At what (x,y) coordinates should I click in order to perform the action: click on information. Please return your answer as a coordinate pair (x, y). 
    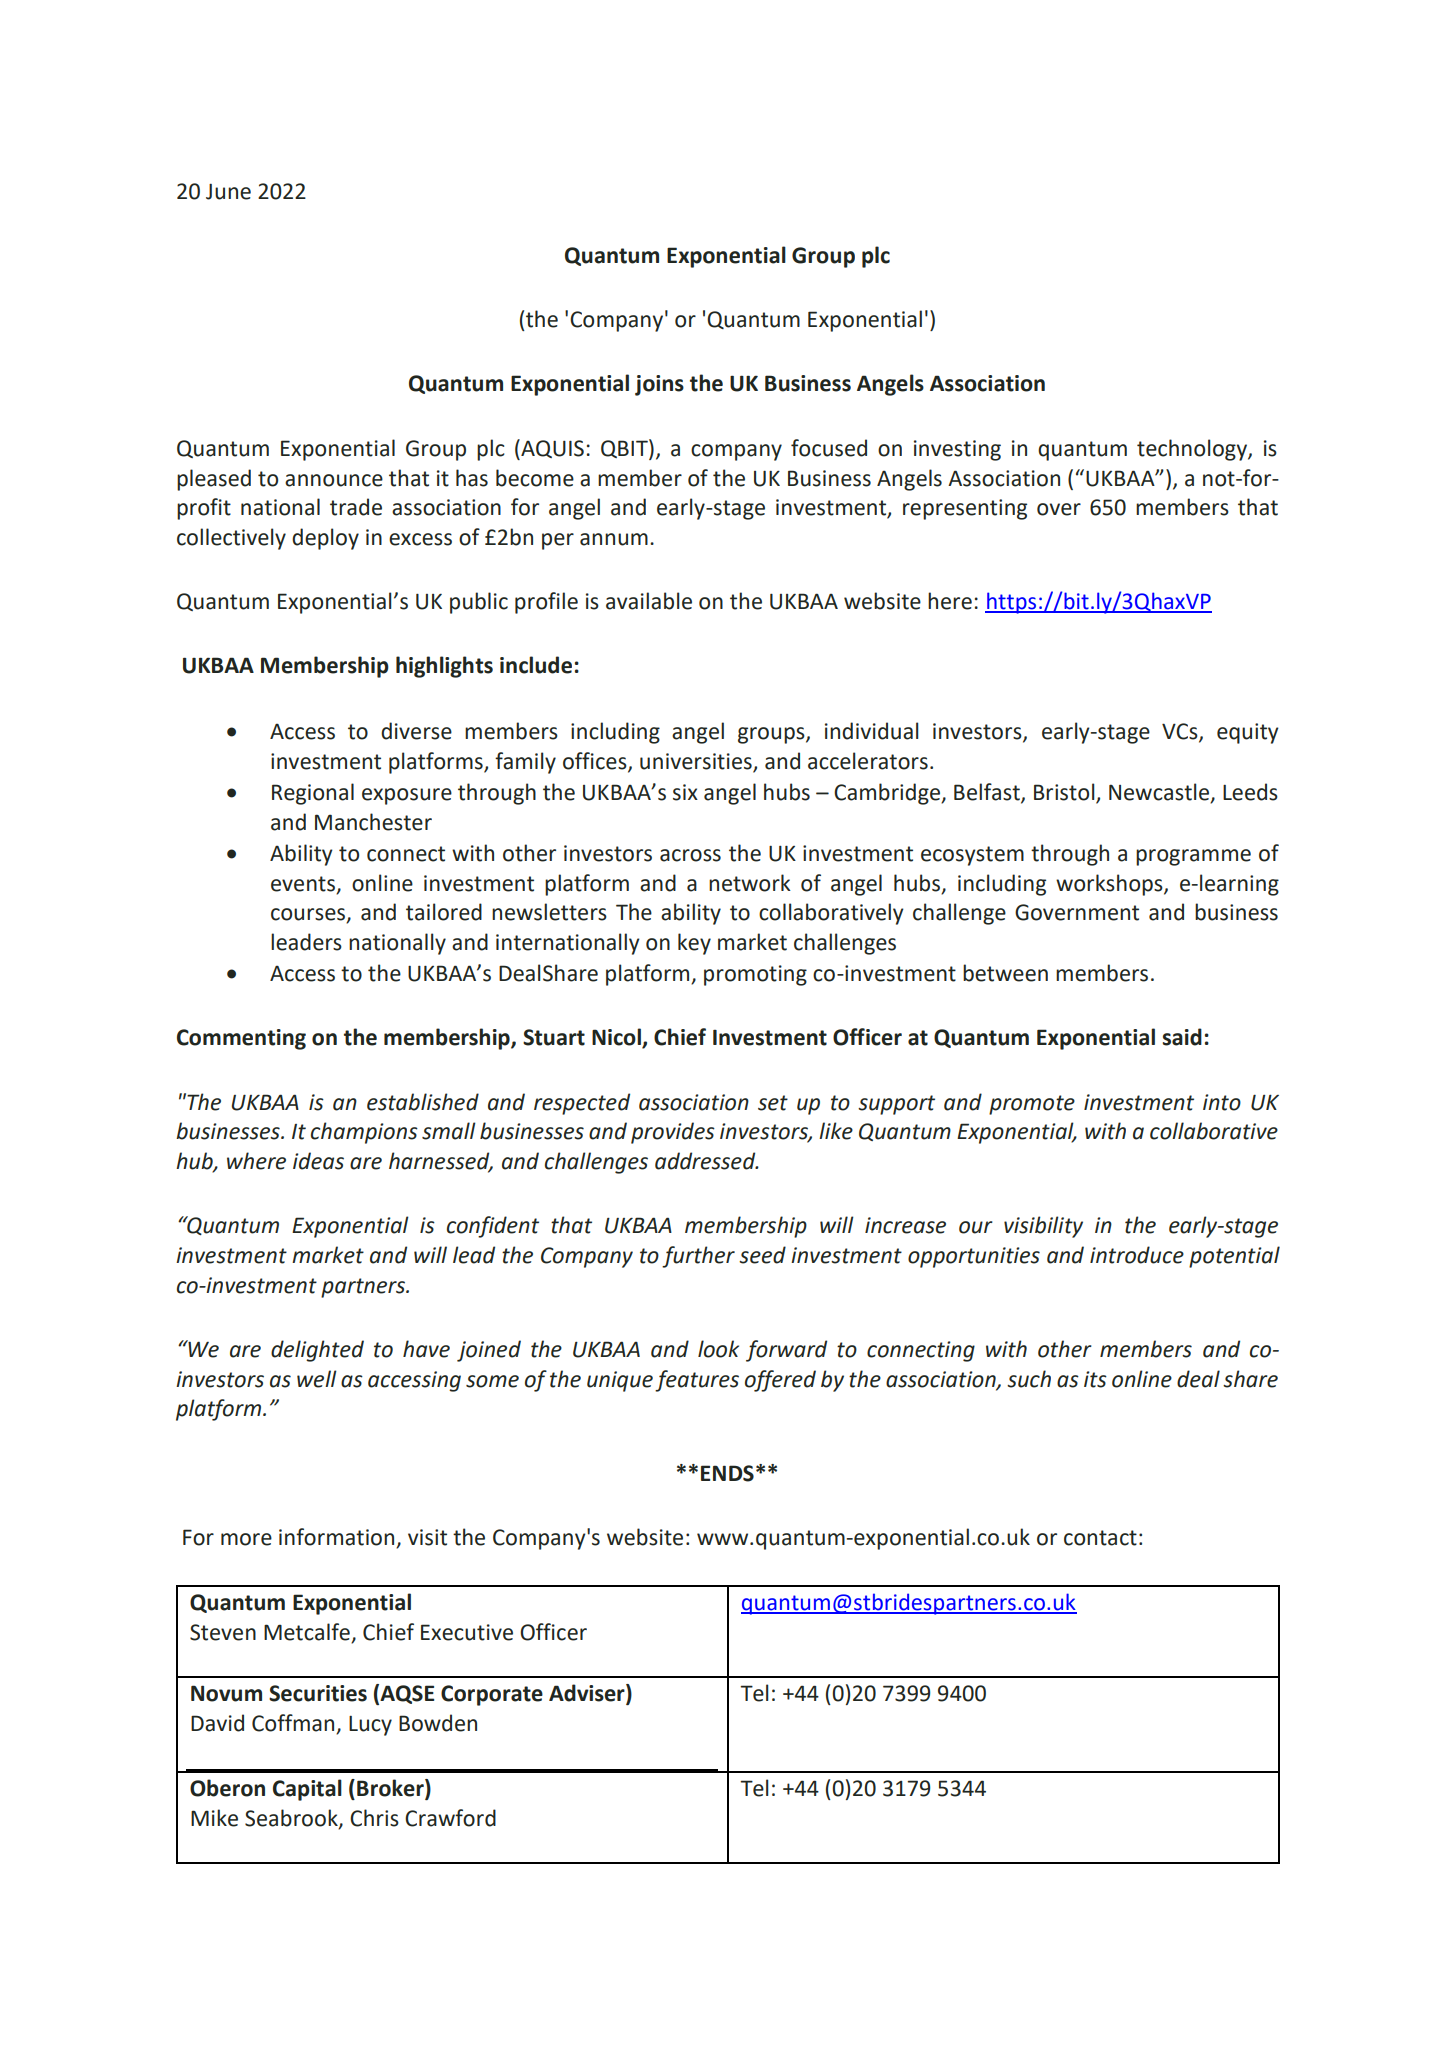
    Looking at the image, I should click on (336, 1537).
